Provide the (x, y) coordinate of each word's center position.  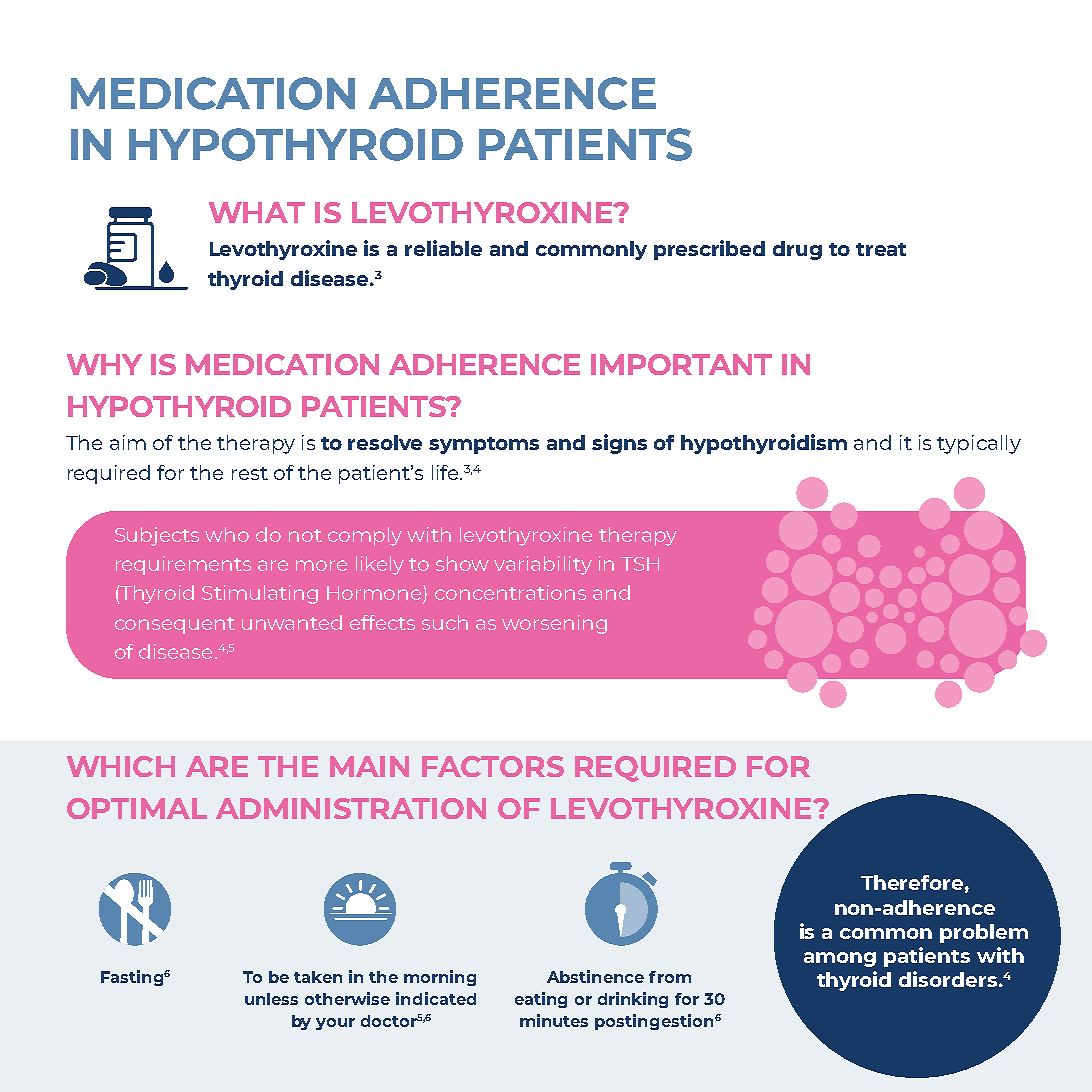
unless (271, 999)
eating (541, 1000)
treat (881, 249)
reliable (443, 248)
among (840, 959)
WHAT (257, 212)
